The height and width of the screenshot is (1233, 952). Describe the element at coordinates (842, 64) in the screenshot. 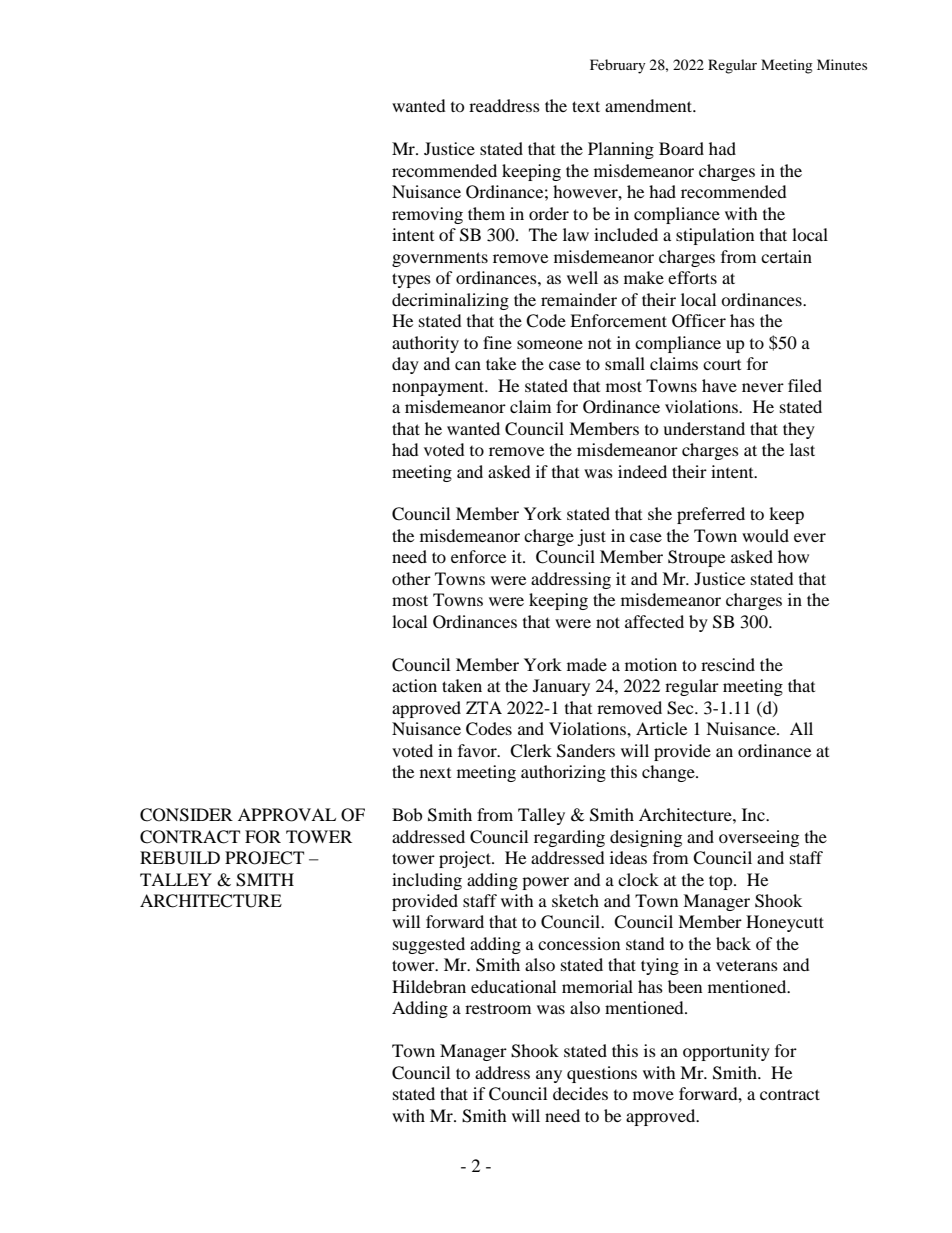

I see `Minutes` at that location.
